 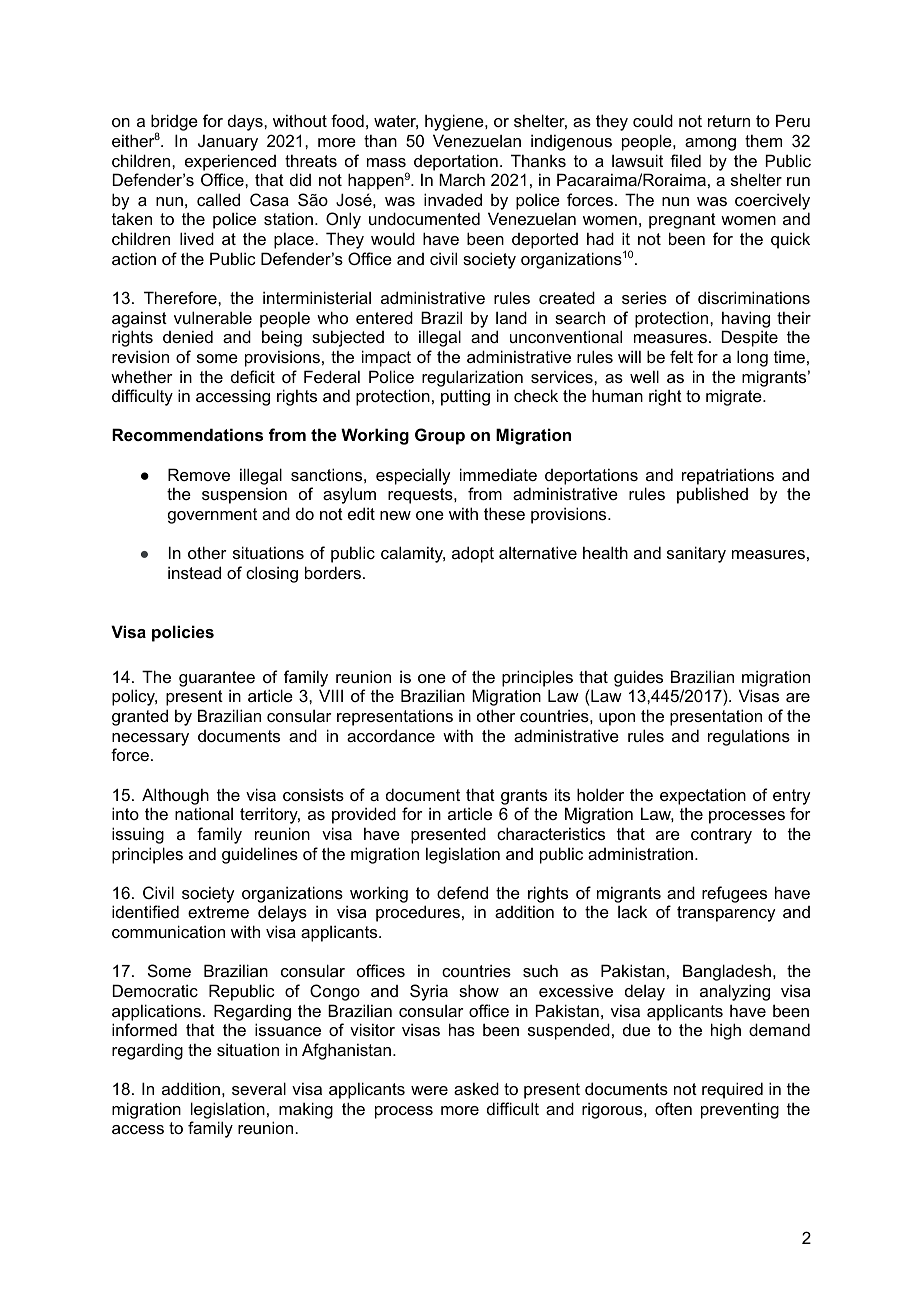 I want to click on published, so click(x=712, y=495).
